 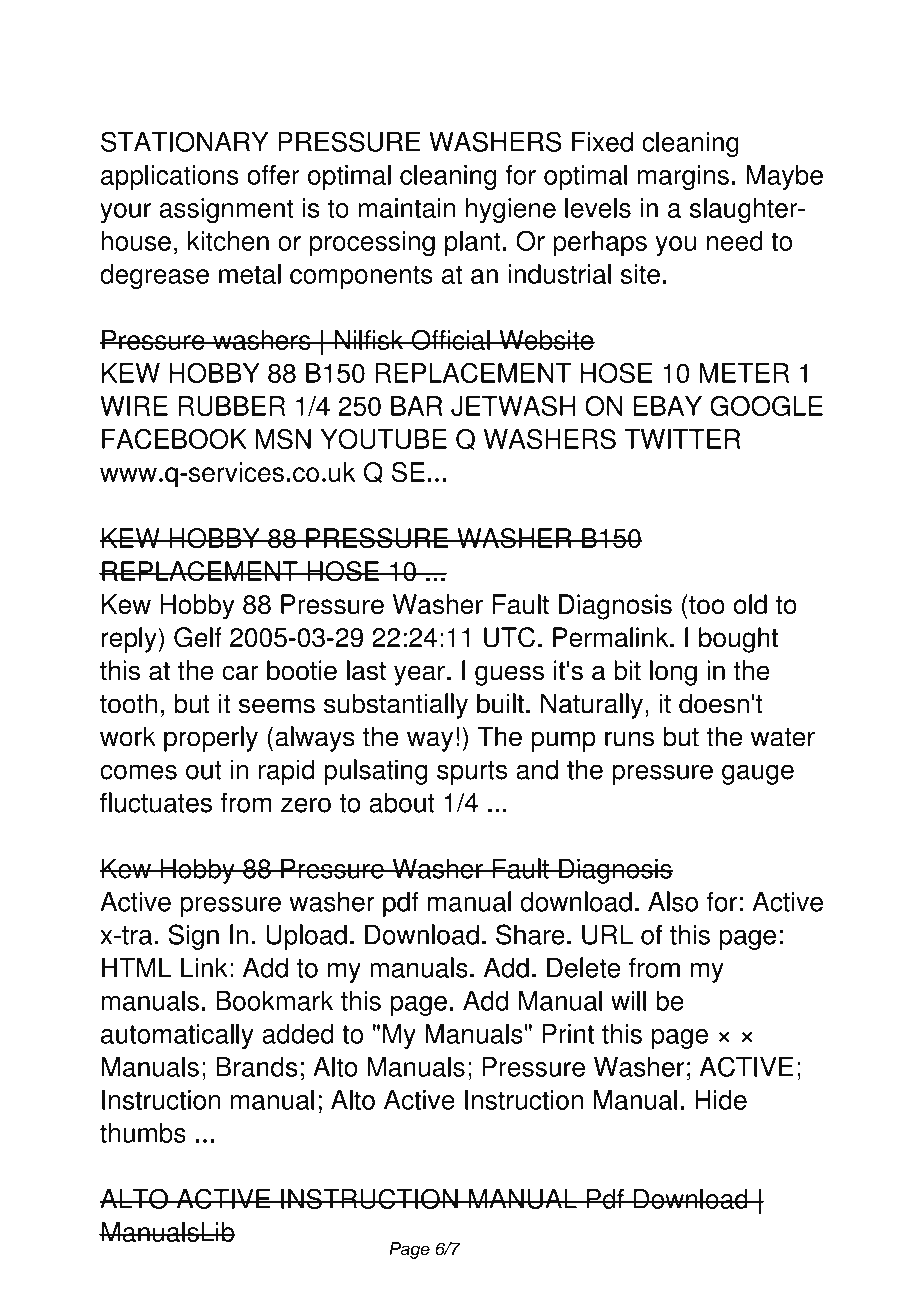 I want to click on UTC, so click(x=509, y=637).
